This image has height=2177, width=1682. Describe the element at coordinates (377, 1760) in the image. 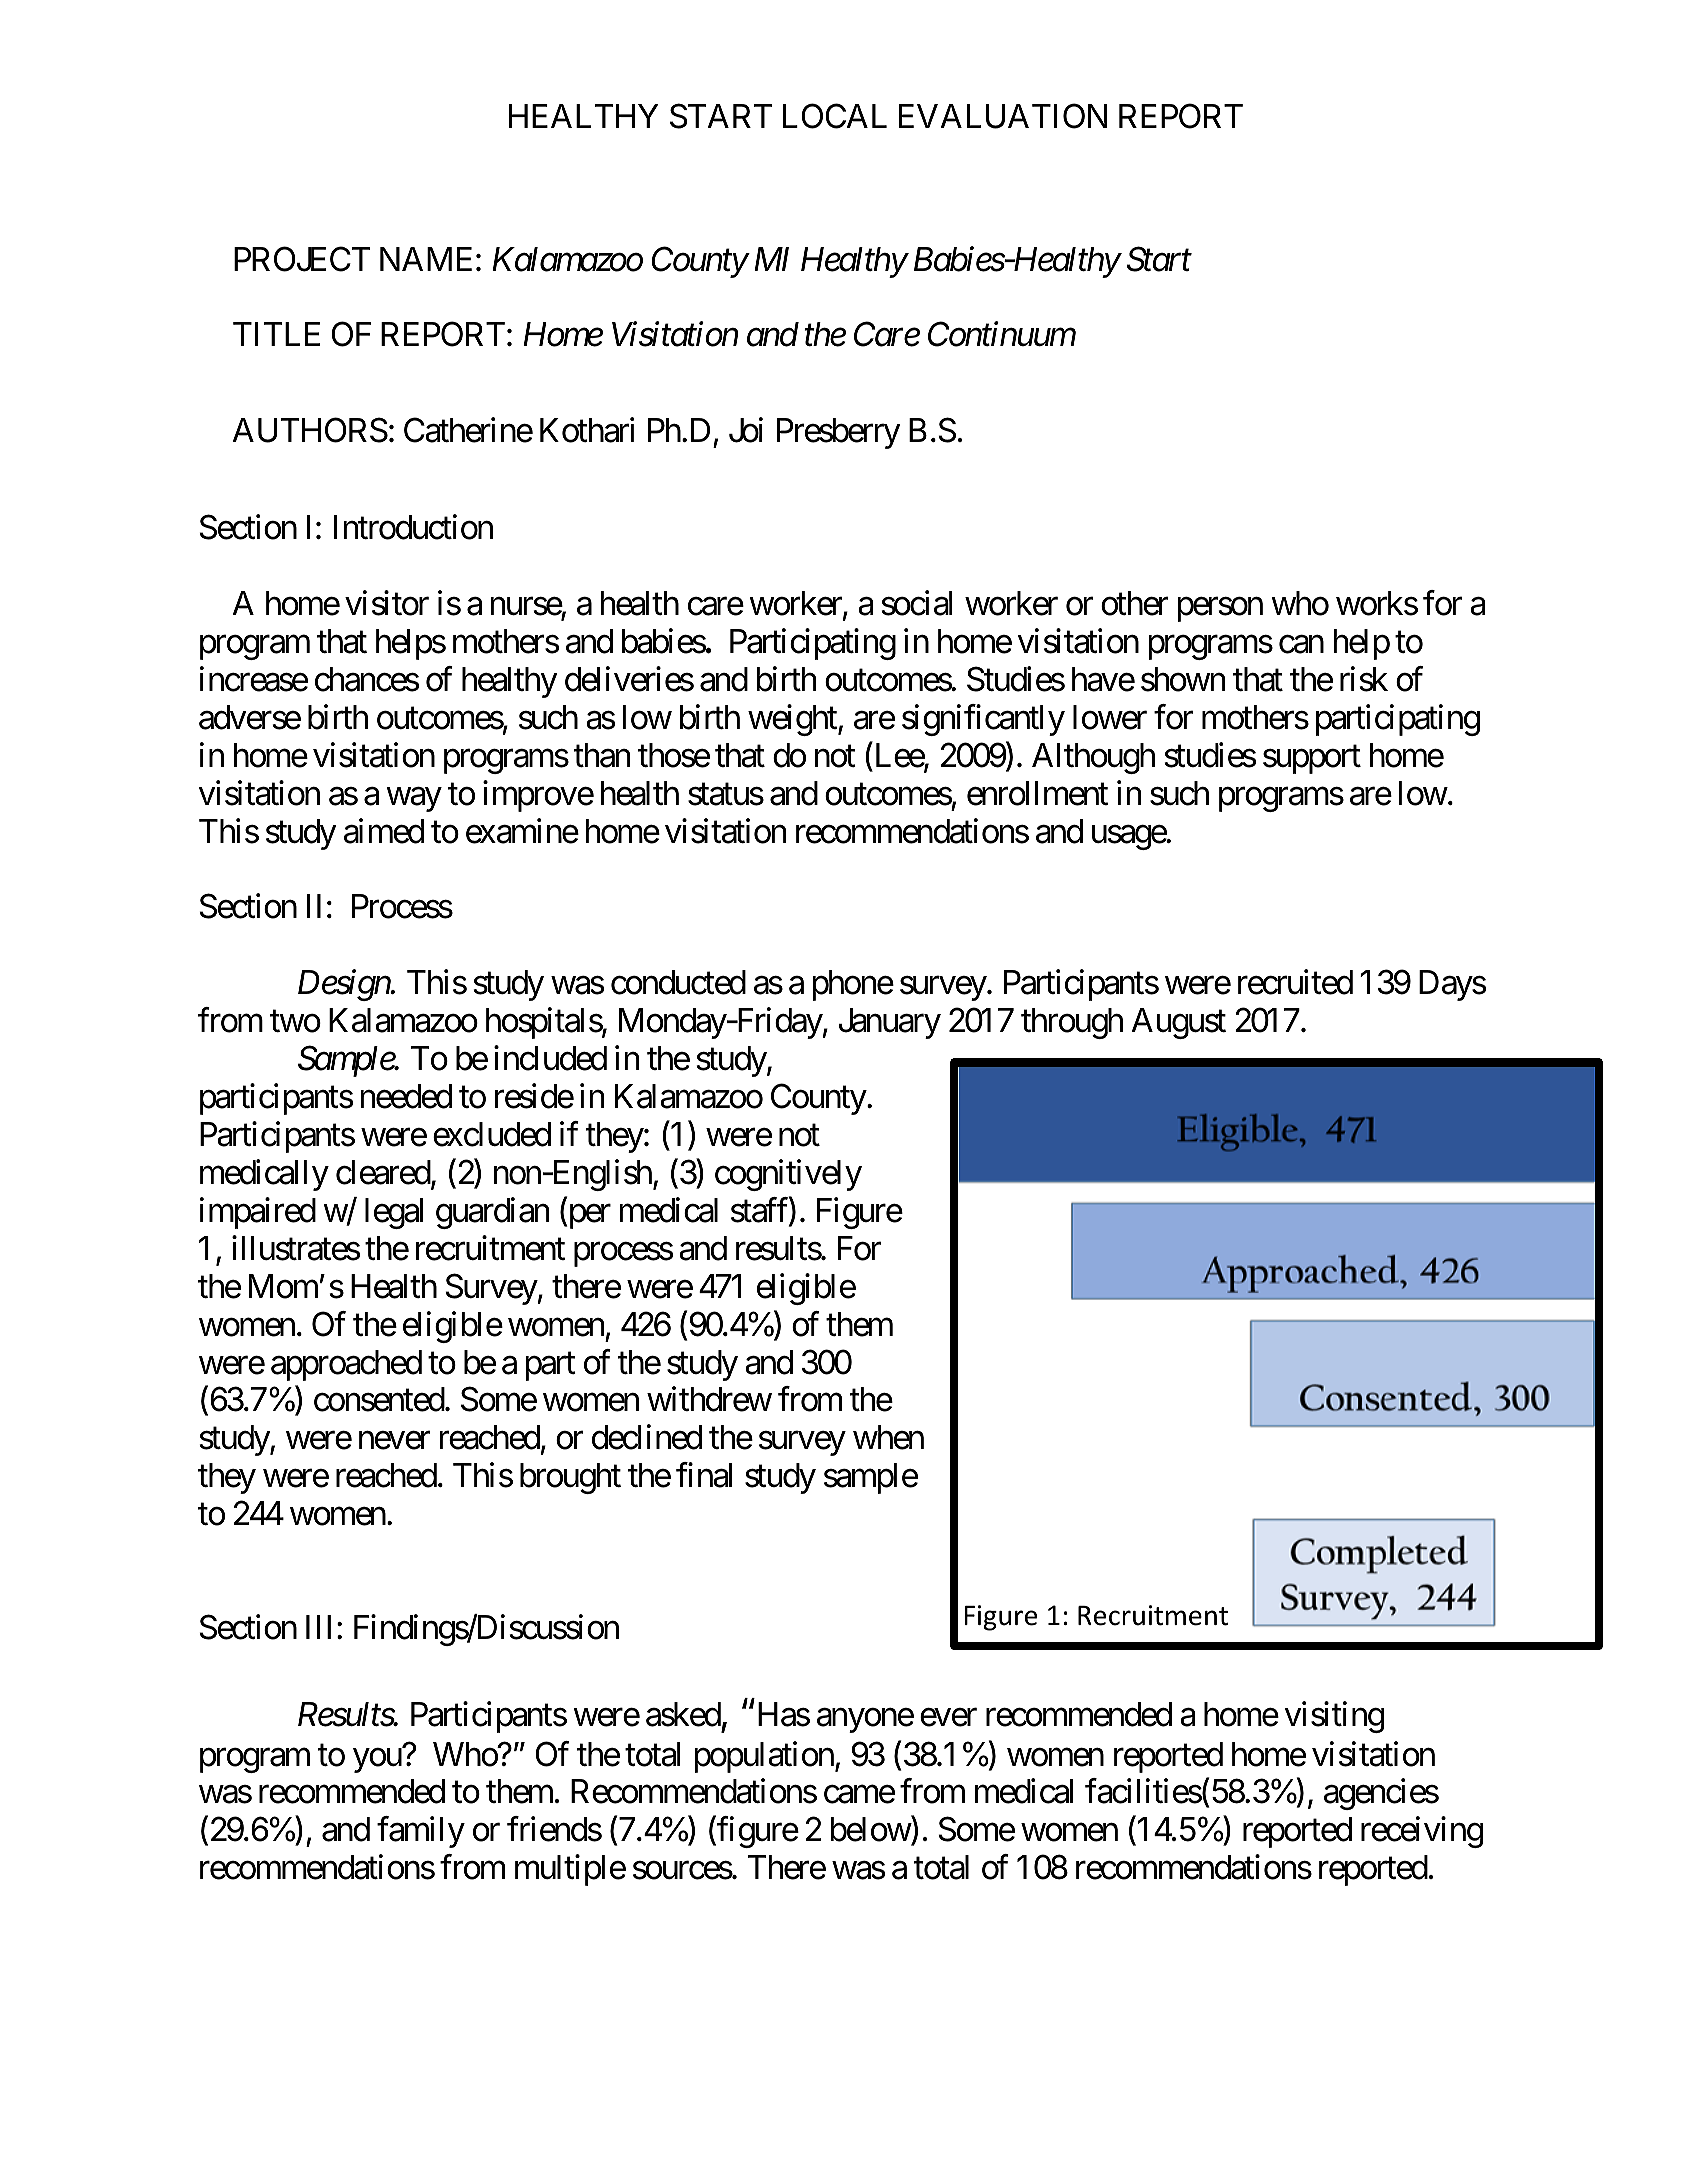

I see `you` at that location.
